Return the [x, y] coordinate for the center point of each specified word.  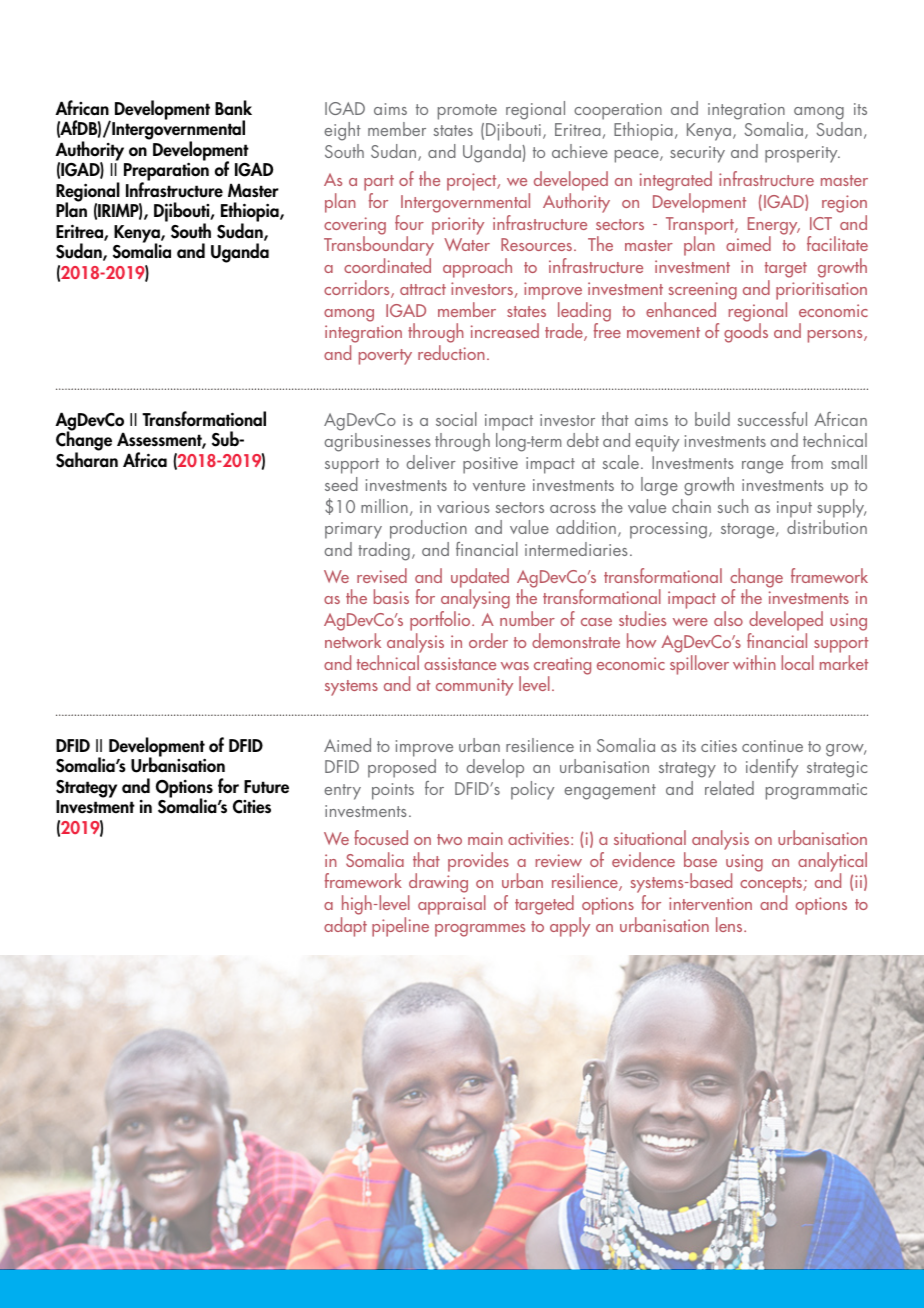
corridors [358, 289]
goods [746, 333]
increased [505, 330]
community [474, 687]
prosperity [802, 154]
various [463, 507]
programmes [480, 930]
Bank [233, 108]
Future [266, 787]
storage [749, 531]
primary [353, 530]
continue [772, 746]
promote [467, 112]
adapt [345, 927]
